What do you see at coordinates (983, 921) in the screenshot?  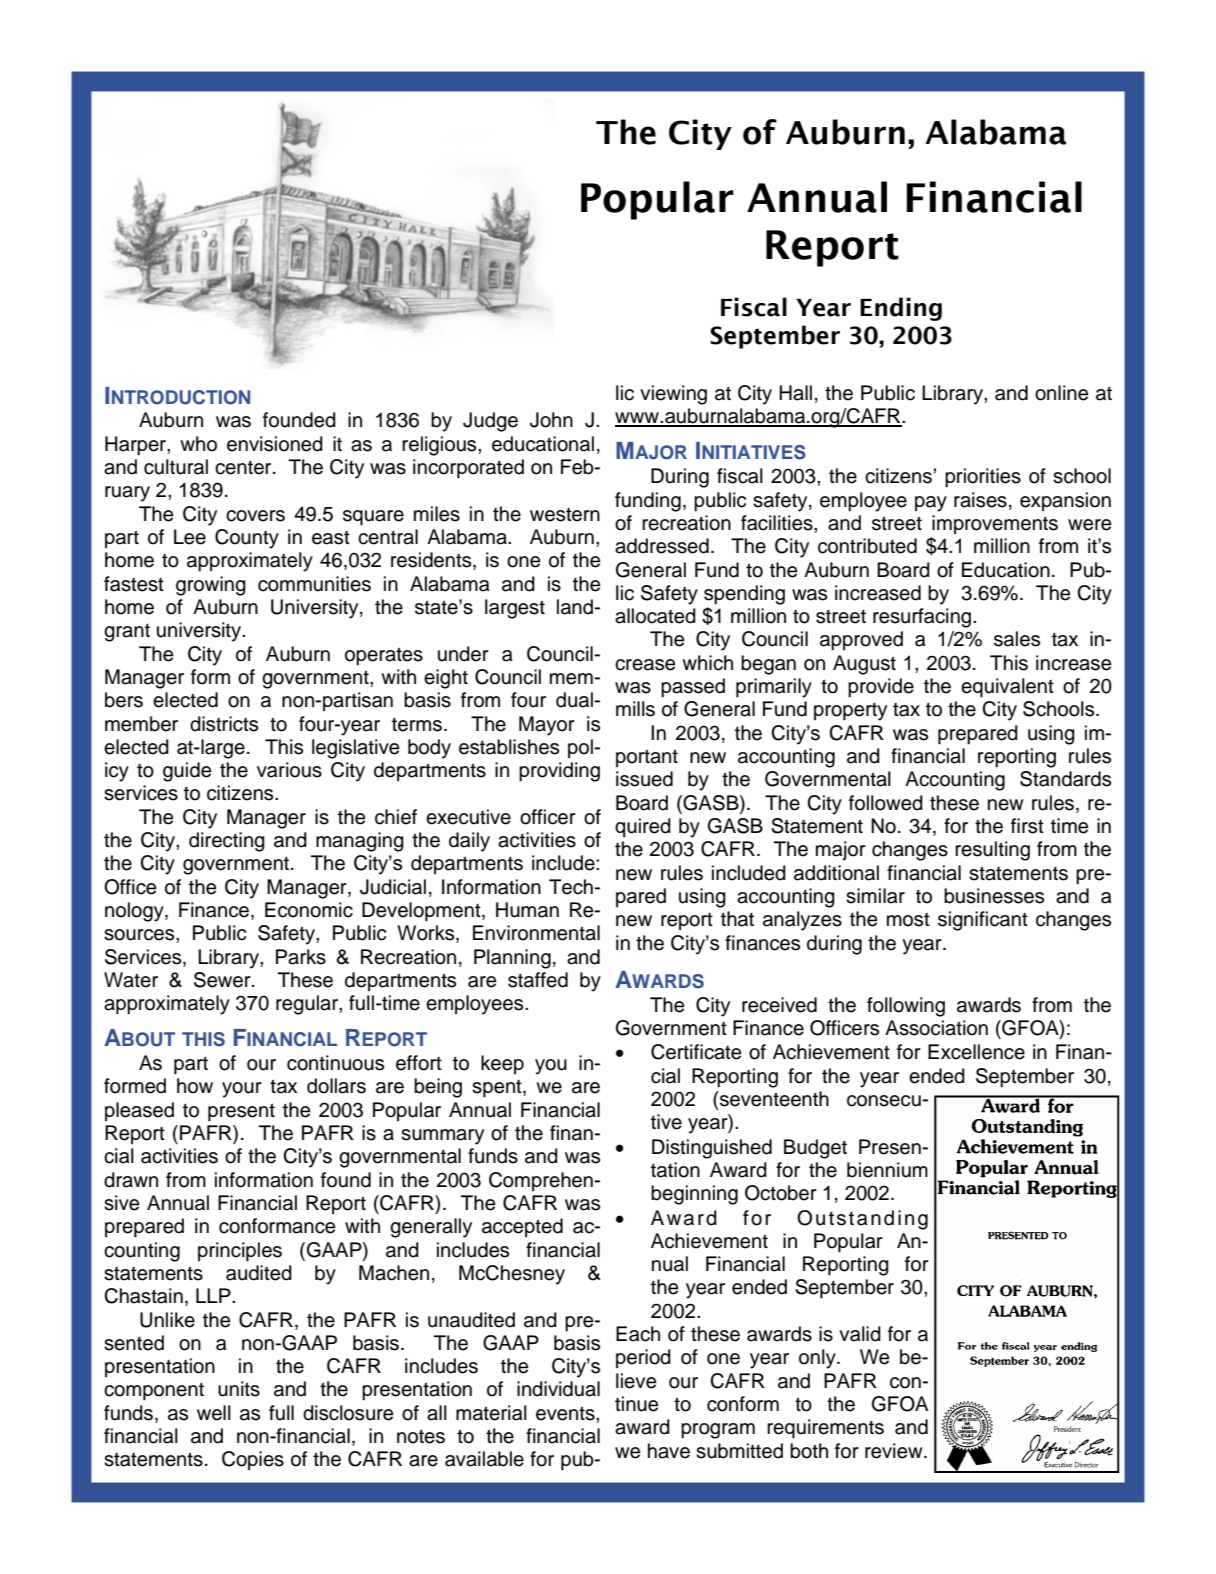 I see `significant` at bounding box center [983, 921].
